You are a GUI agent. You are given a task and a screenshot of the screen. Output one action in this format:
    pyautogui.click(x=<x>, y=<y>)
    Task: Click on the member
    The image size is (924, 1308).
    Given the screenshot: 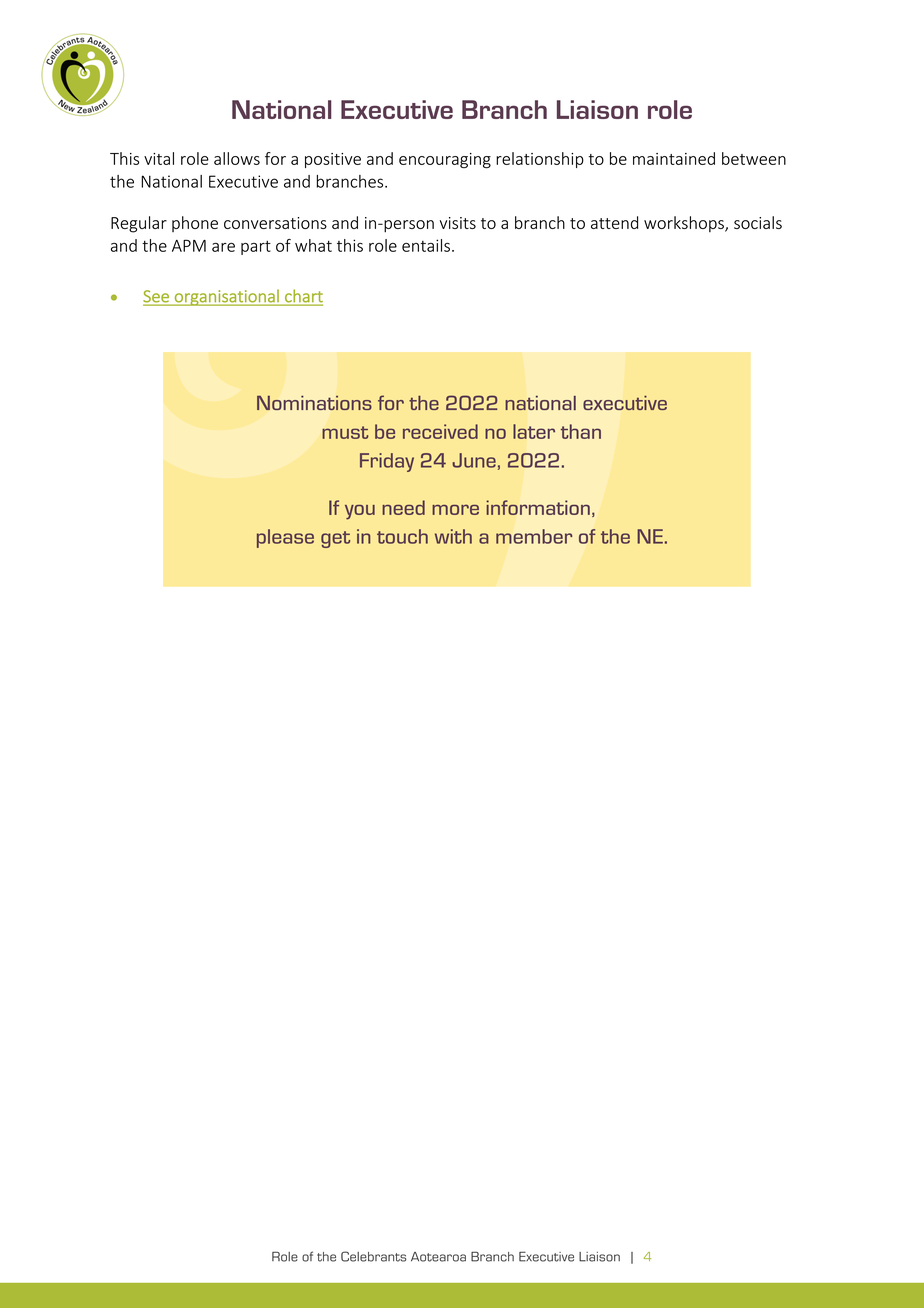 What is the action you would take?
    pyautogui.click(x=534, y=536)
